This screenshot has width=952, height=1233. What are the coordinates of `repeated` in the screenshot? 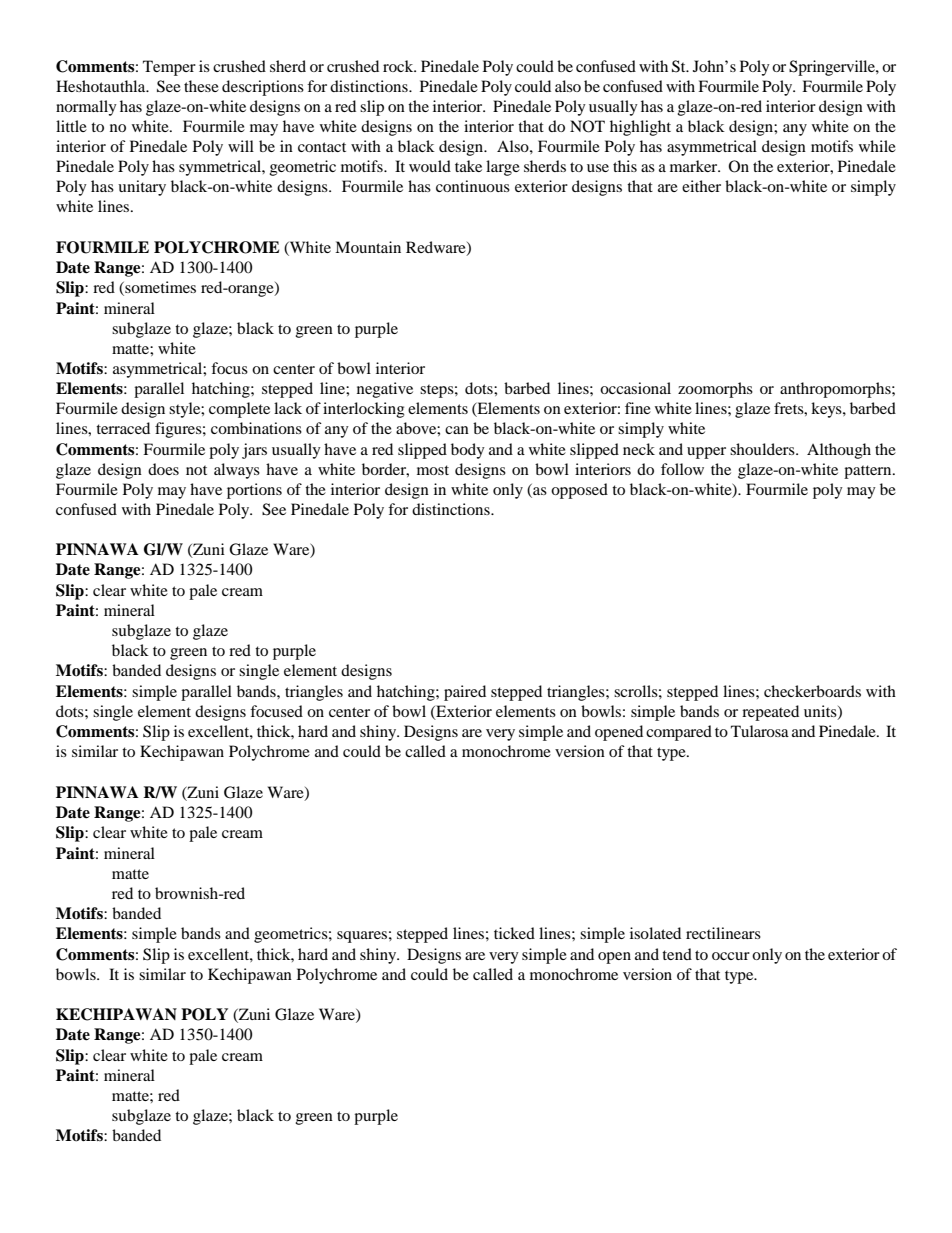 It's located at (770, 713).
